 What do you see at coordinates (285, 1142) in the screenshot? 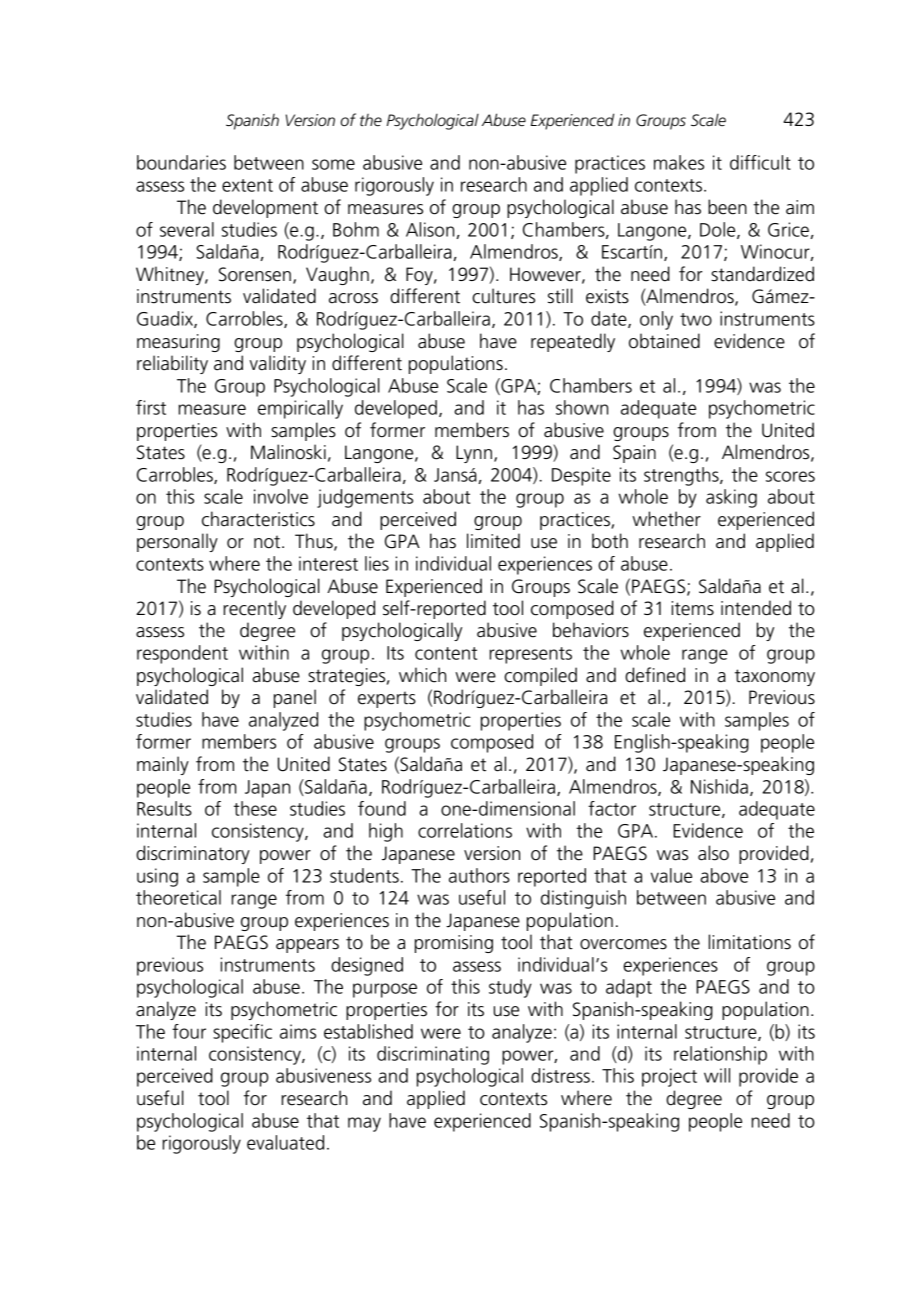
I see `evaluated` at bounding box center [285, 1142].
